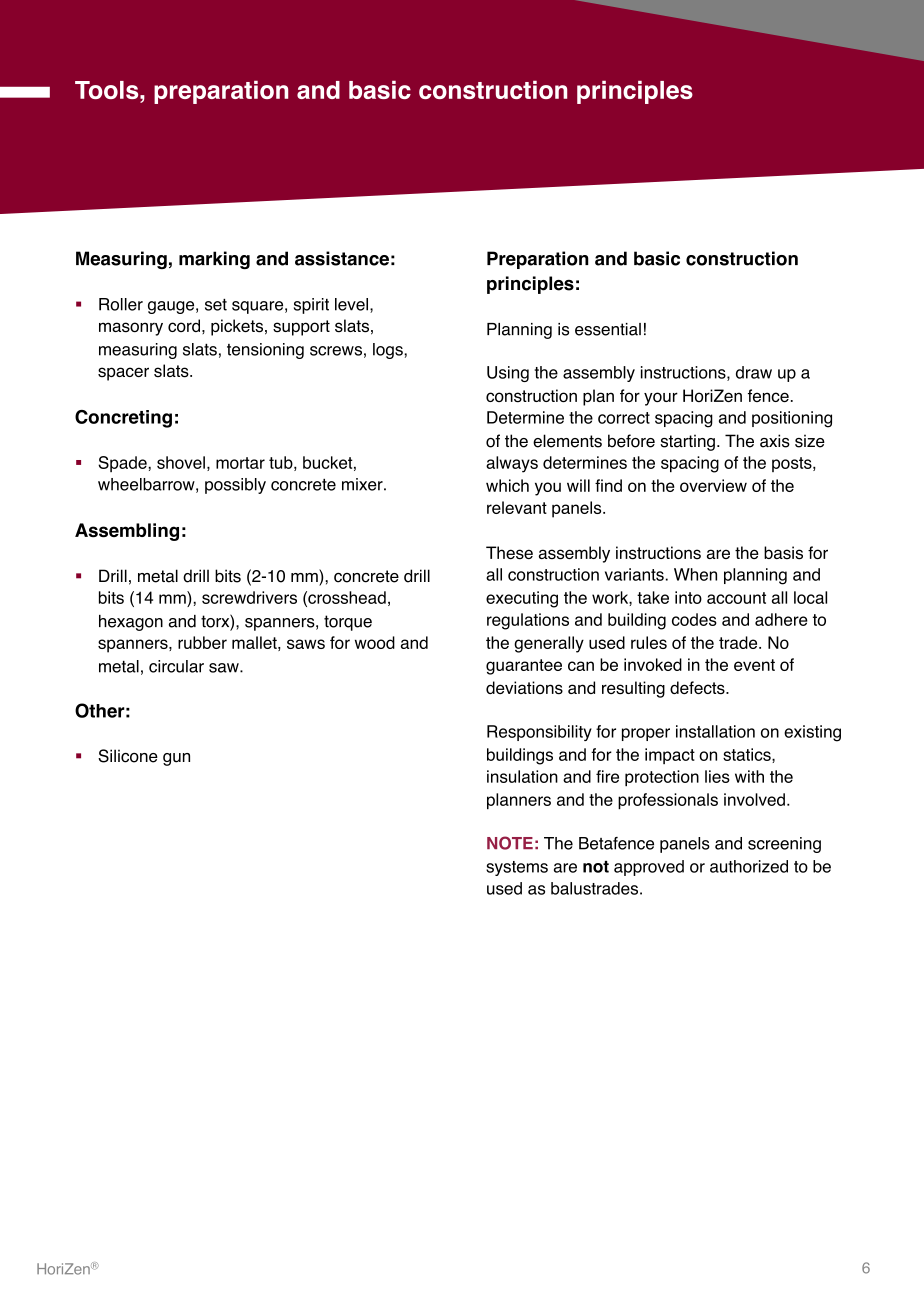 This page has height=1308, width=924. Describe the element at coordinates (249, 597) in the page. I see `screwdrivers` at that location.
